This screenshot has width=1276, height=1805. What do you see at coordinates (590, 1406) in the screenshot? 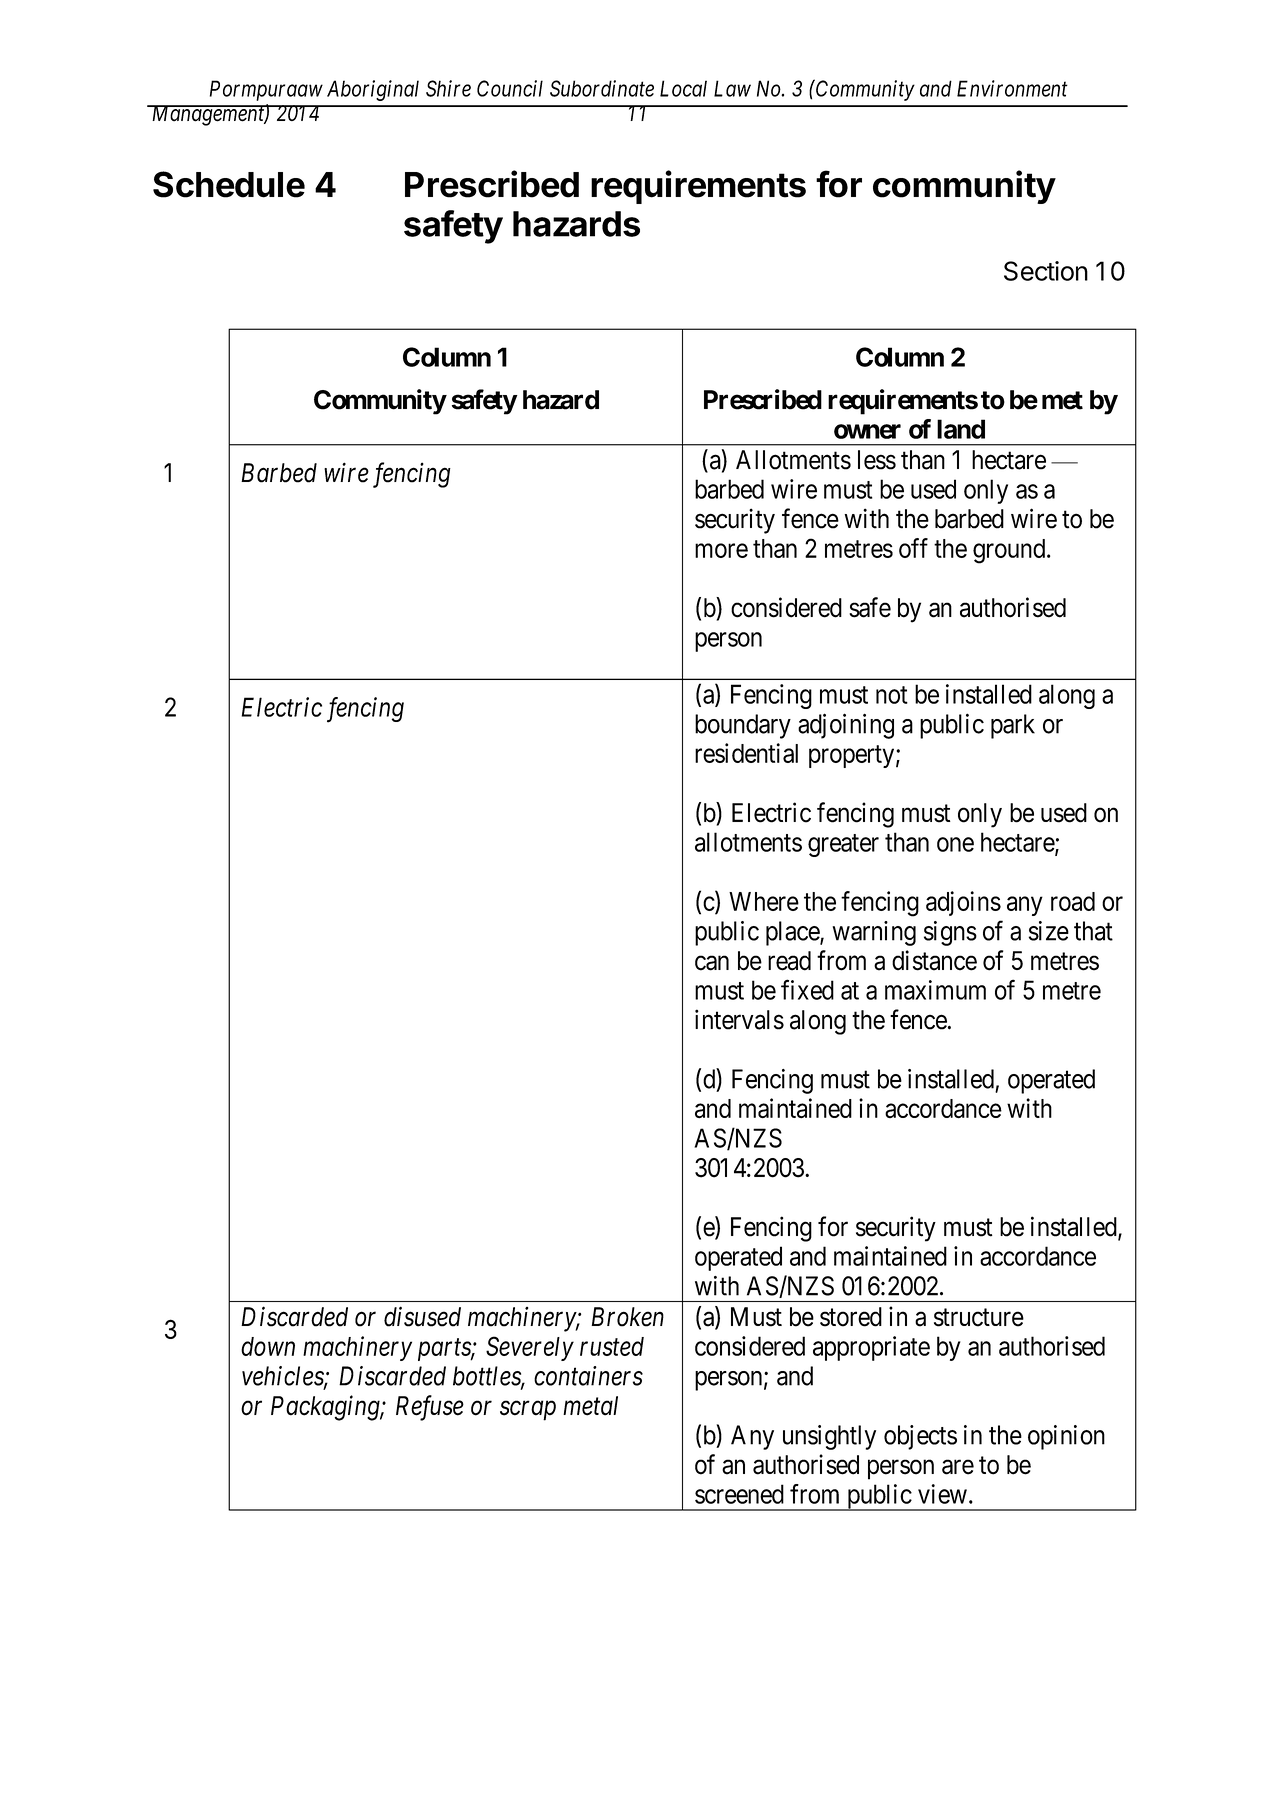
I see `metal` at bounding box center [590, 1406].
